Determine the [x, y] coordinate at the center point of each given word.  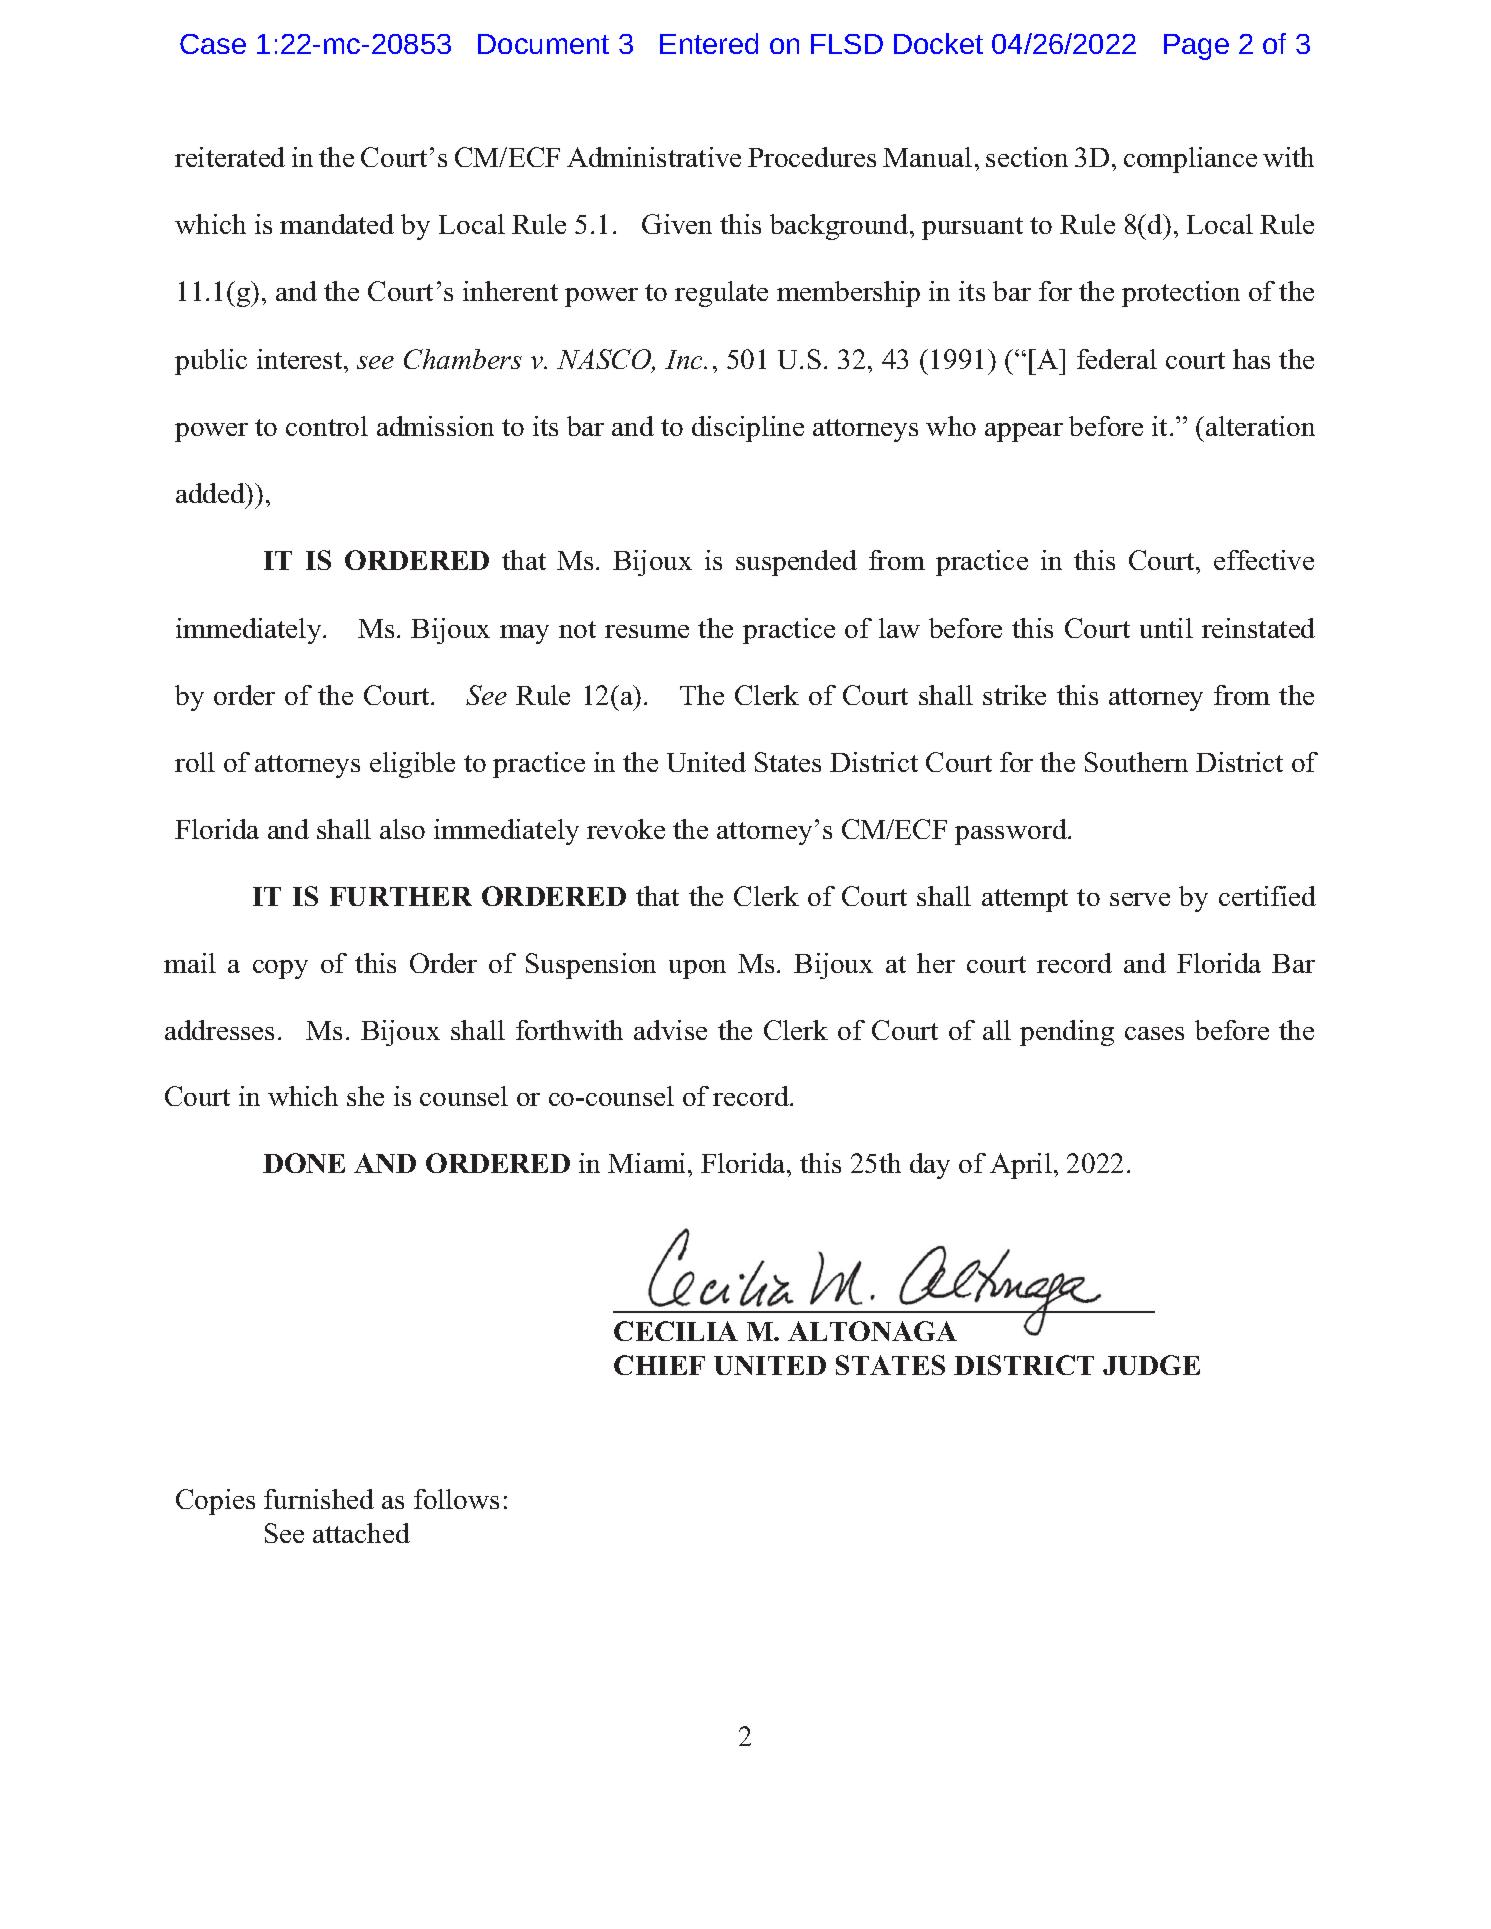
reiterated [230, 157]
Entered [709, 43]
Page [1196, 47]
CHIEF [659, 1365]
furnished [319, 1499]
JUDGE [1151, 1365]
